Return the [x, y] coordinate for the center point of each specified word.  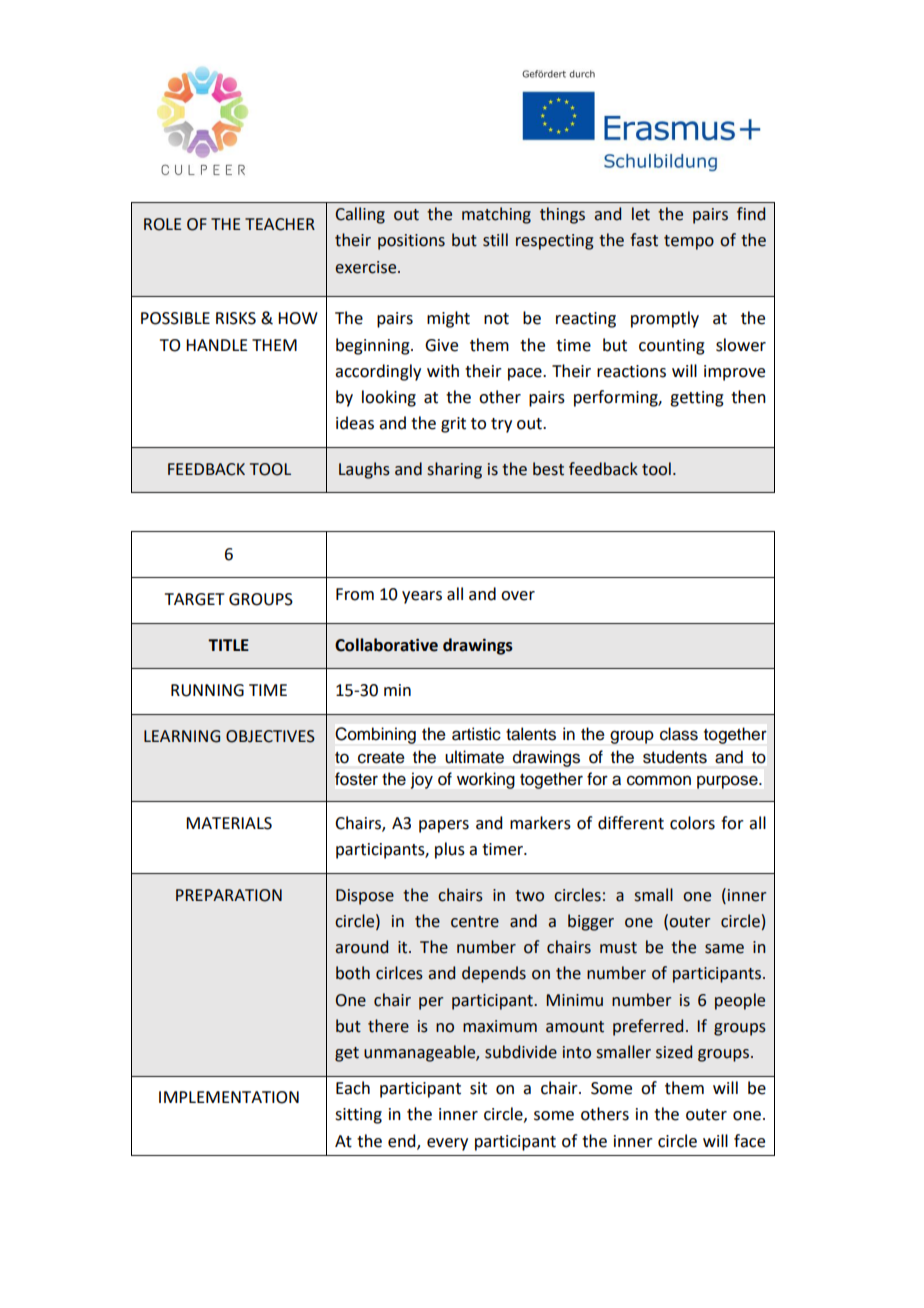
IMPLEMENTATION [229, 1097]
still [495, 240]
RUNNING [207, 690]
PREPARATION [229, 895]
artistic [476, 734]
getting [697, 399]
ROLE [162, 224]
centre [475, 922]
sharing [454, 470]
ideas [355, 423]
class [679, 734]
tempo [689, 242]
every [447, 1144]
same [724, 949]
